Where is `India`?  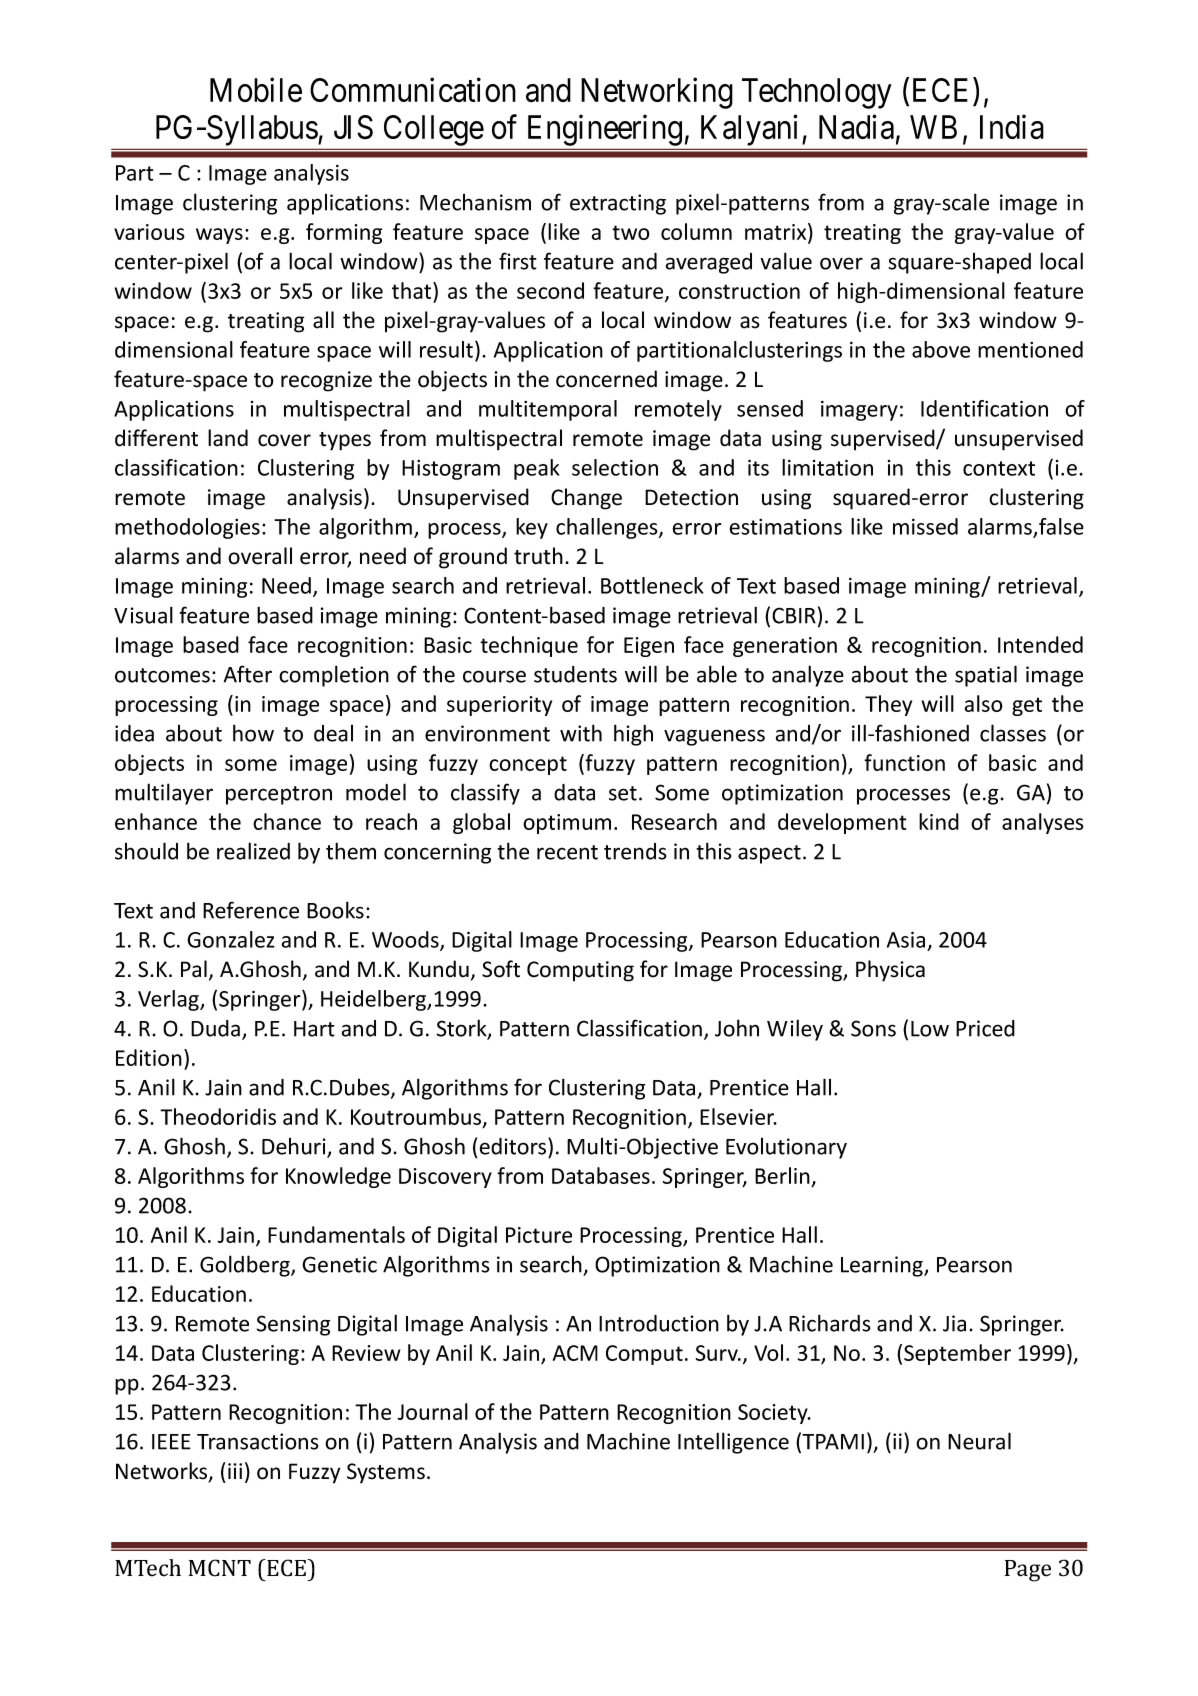 India is located at coordinates (1012, 127).
